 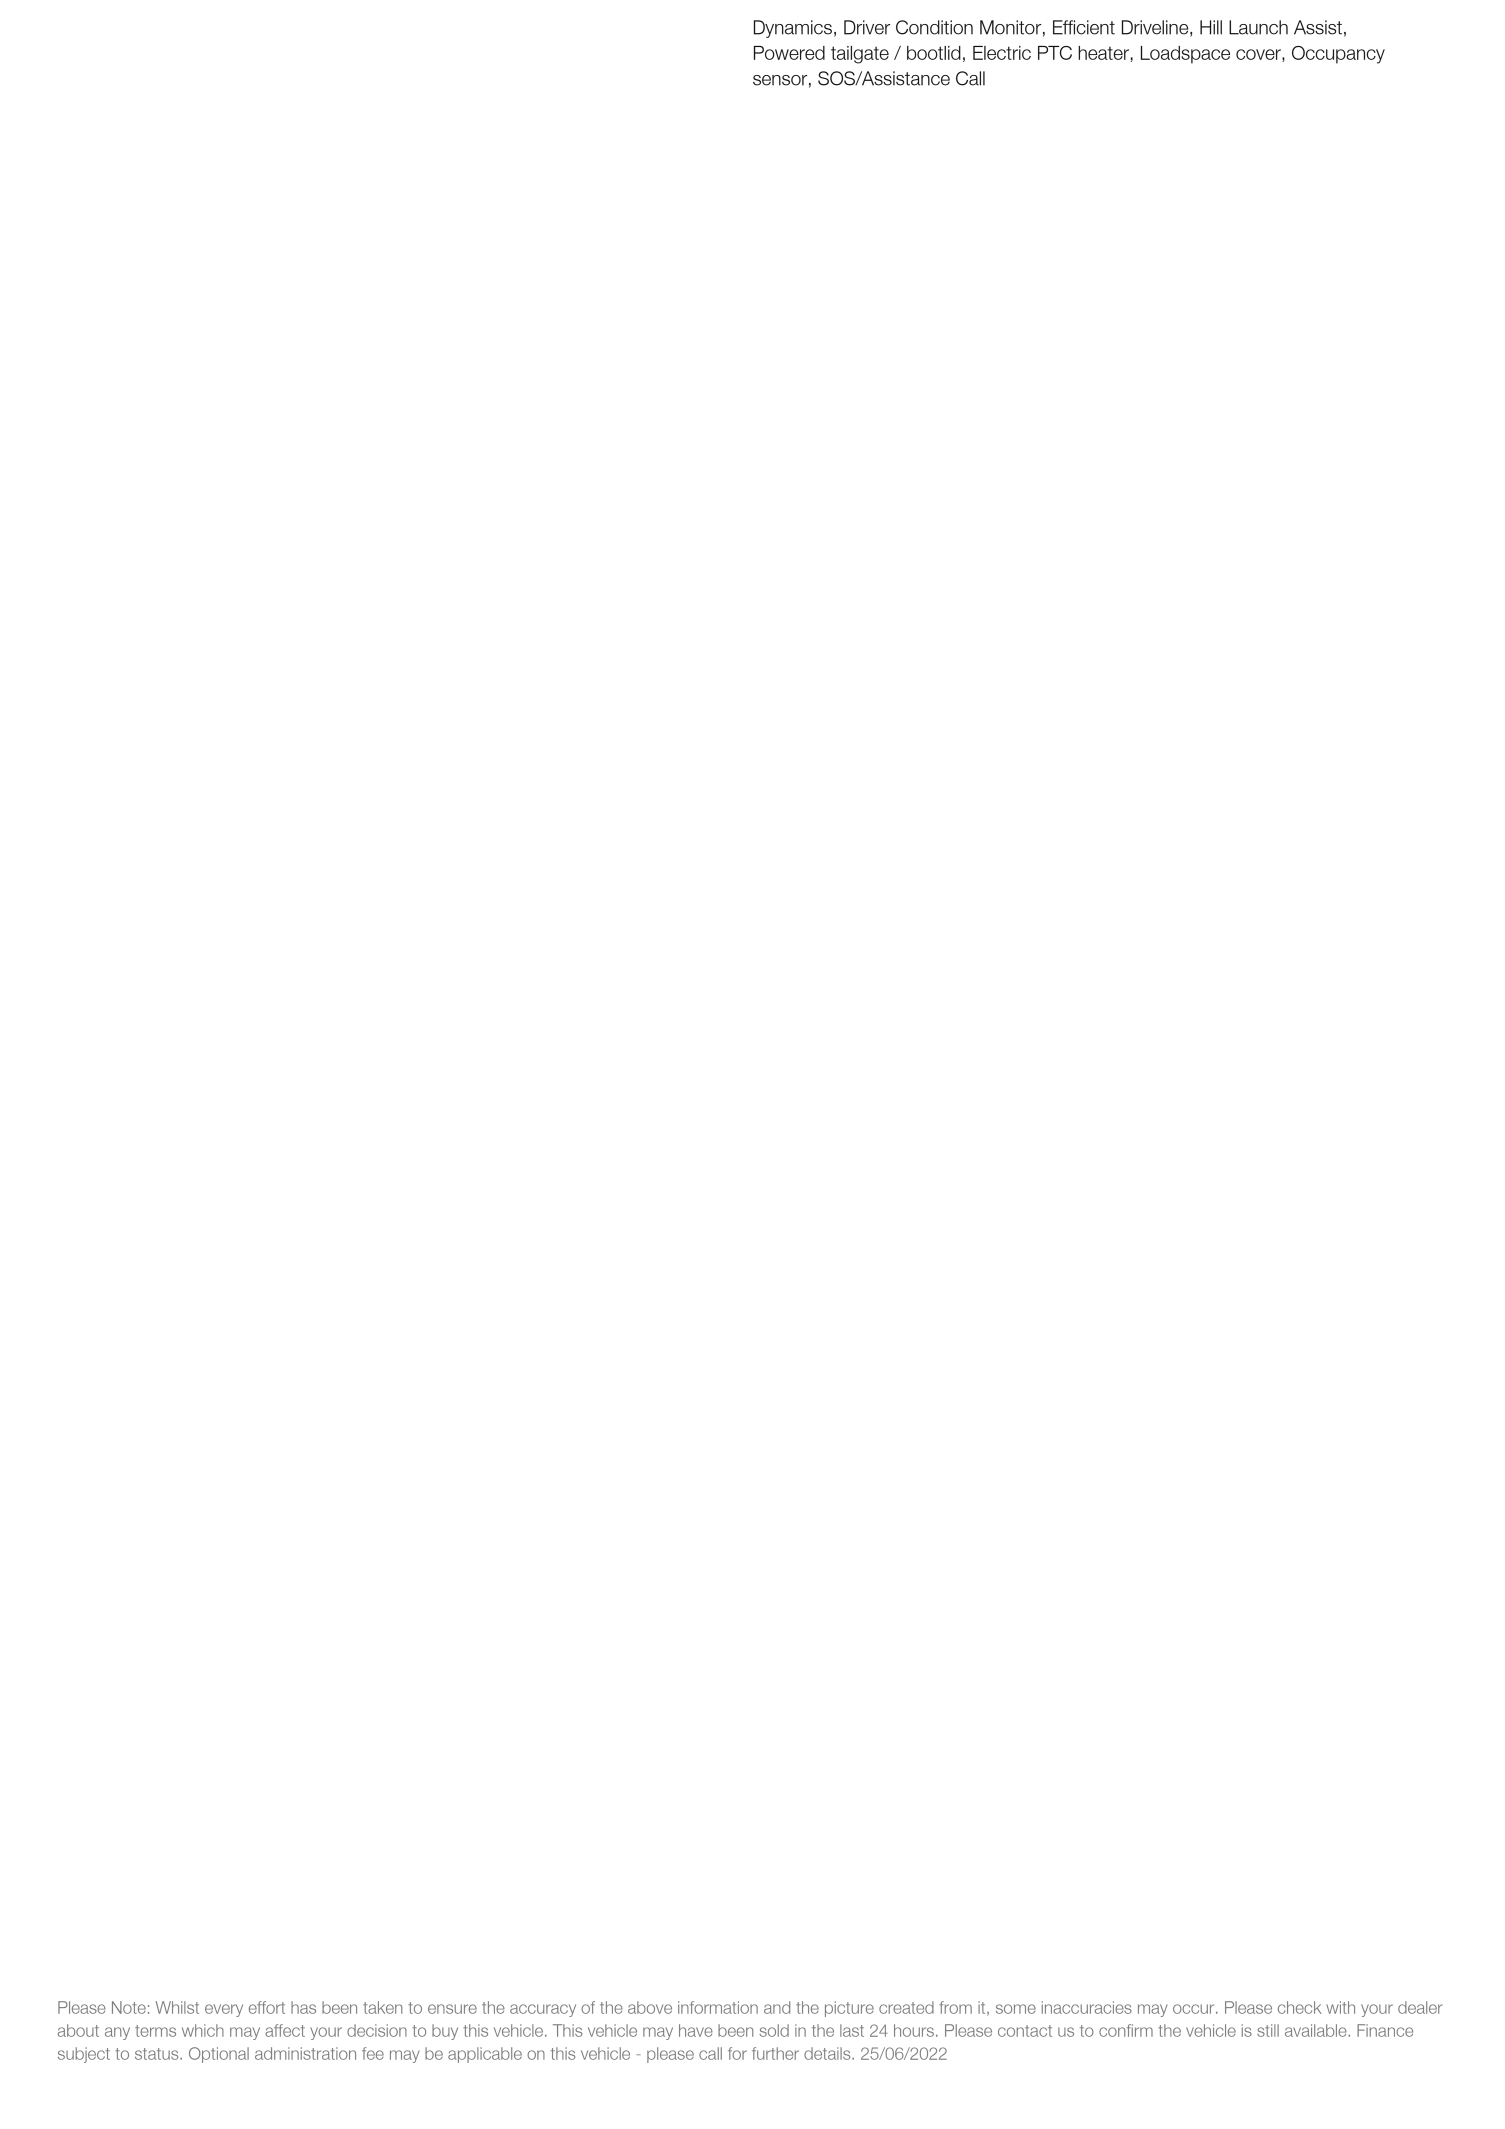 I want to click on check, so click(x=1299, y=2007).
